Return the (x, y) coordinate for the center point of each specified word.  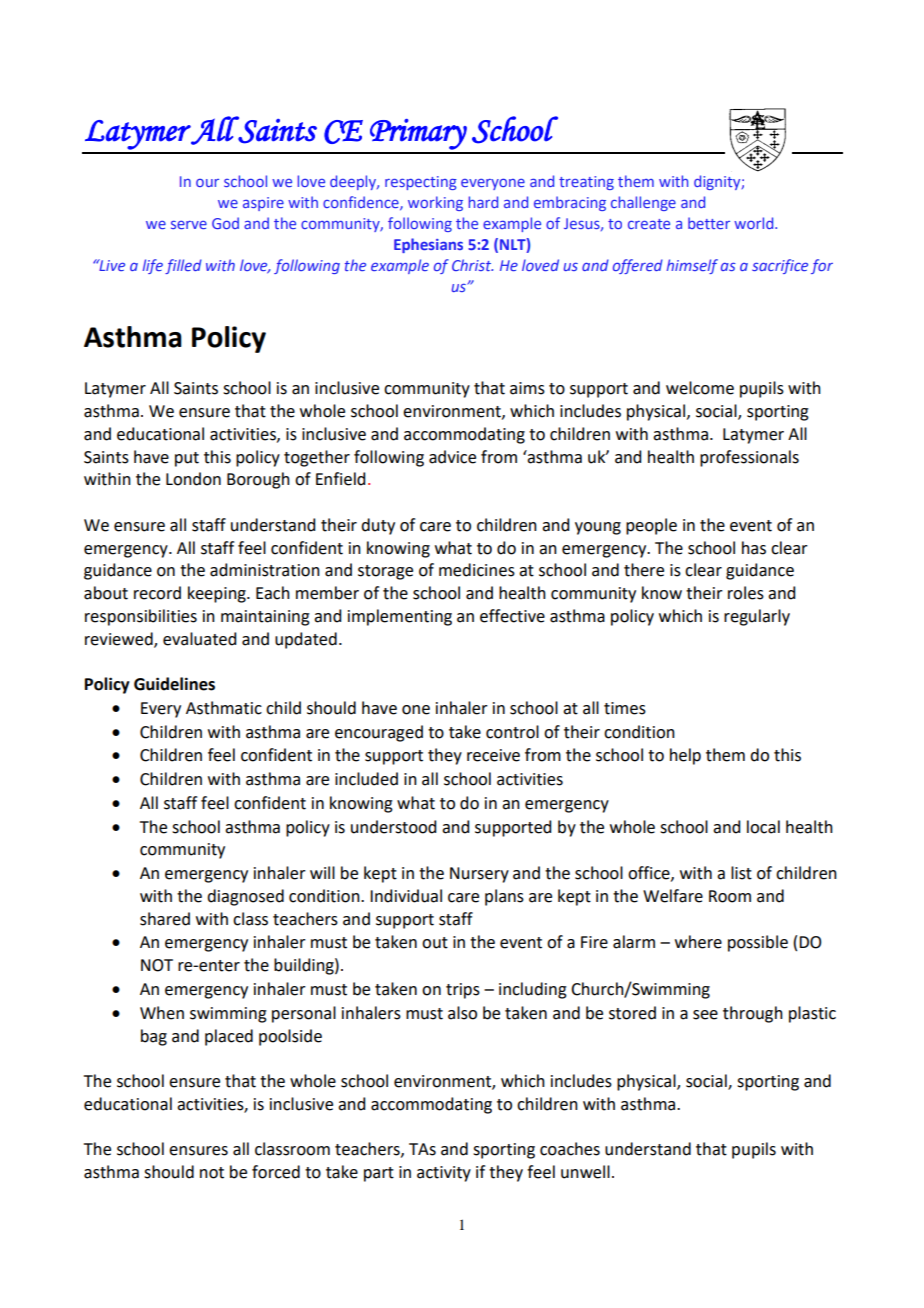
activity (444, 1174)
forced (276, 1172)
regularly (757, 617)
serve (189, 224)
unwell (585, 1172)
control (512, 732)
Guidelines (174, 684)
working (435, 203)
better (709, 223)
